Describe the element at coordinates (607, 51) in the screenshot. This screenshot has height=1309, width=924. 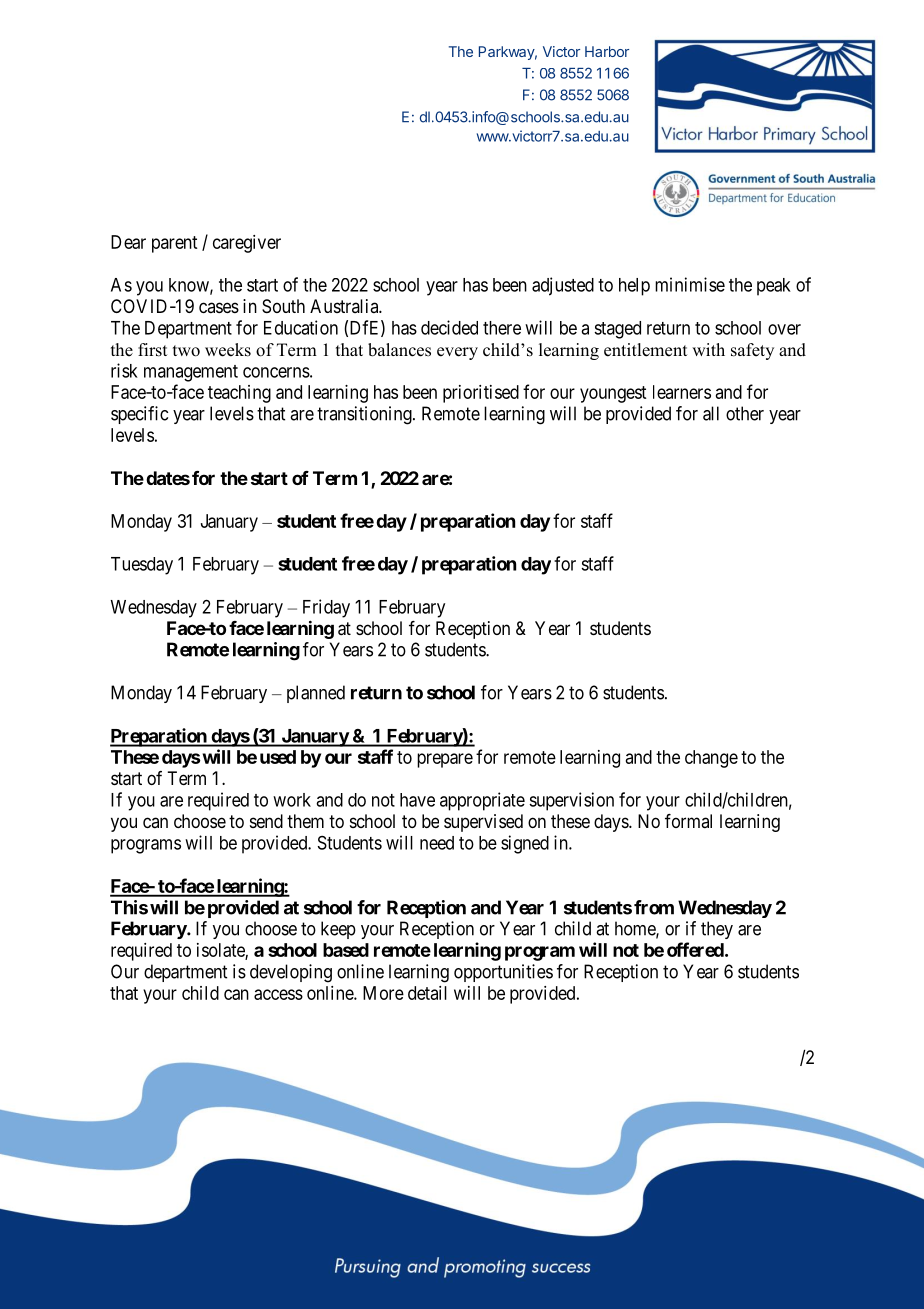
I see `Harbor` at that location.
